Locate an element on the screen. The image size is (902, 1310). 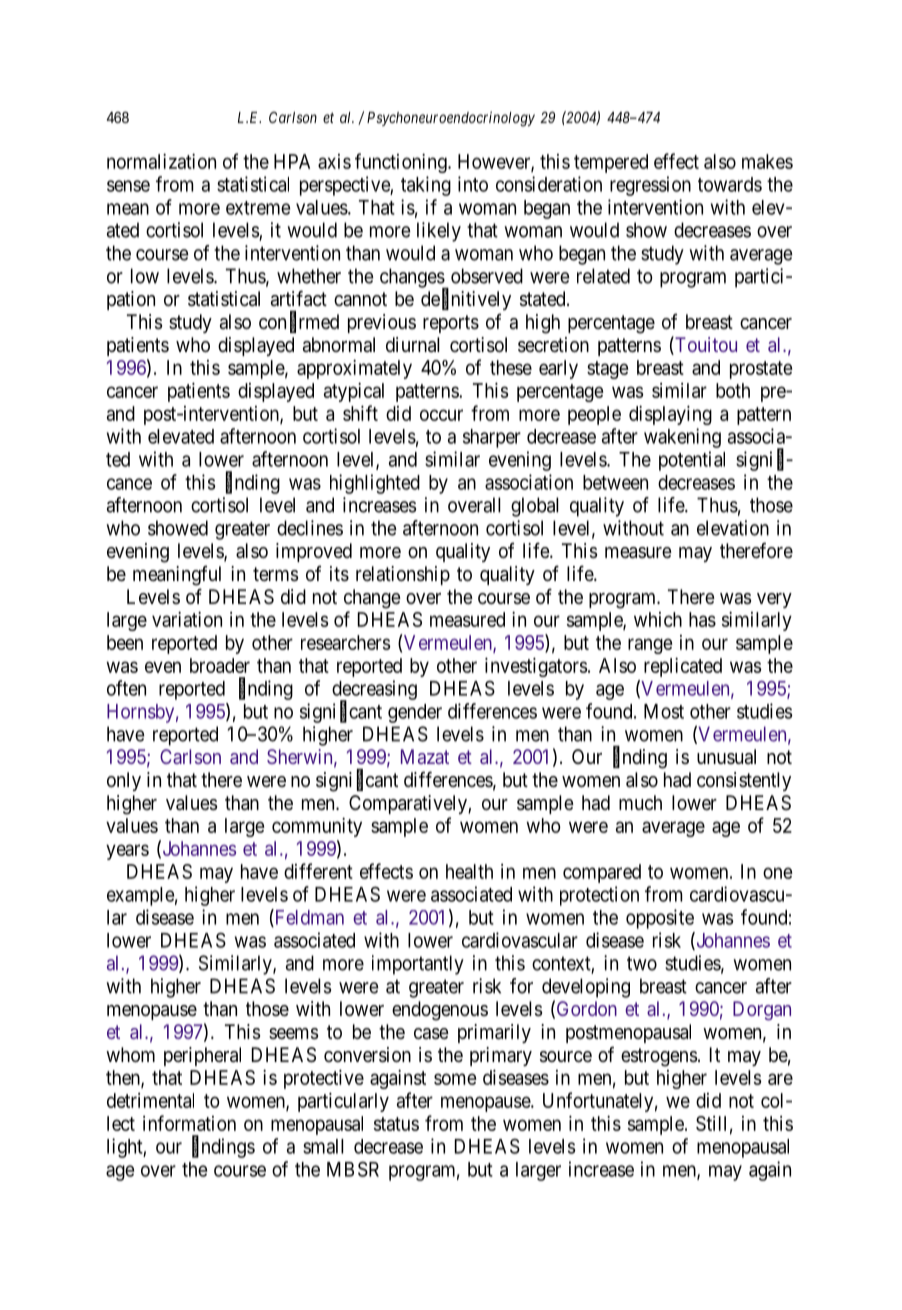
status is located at coordinates (396, 1124).
